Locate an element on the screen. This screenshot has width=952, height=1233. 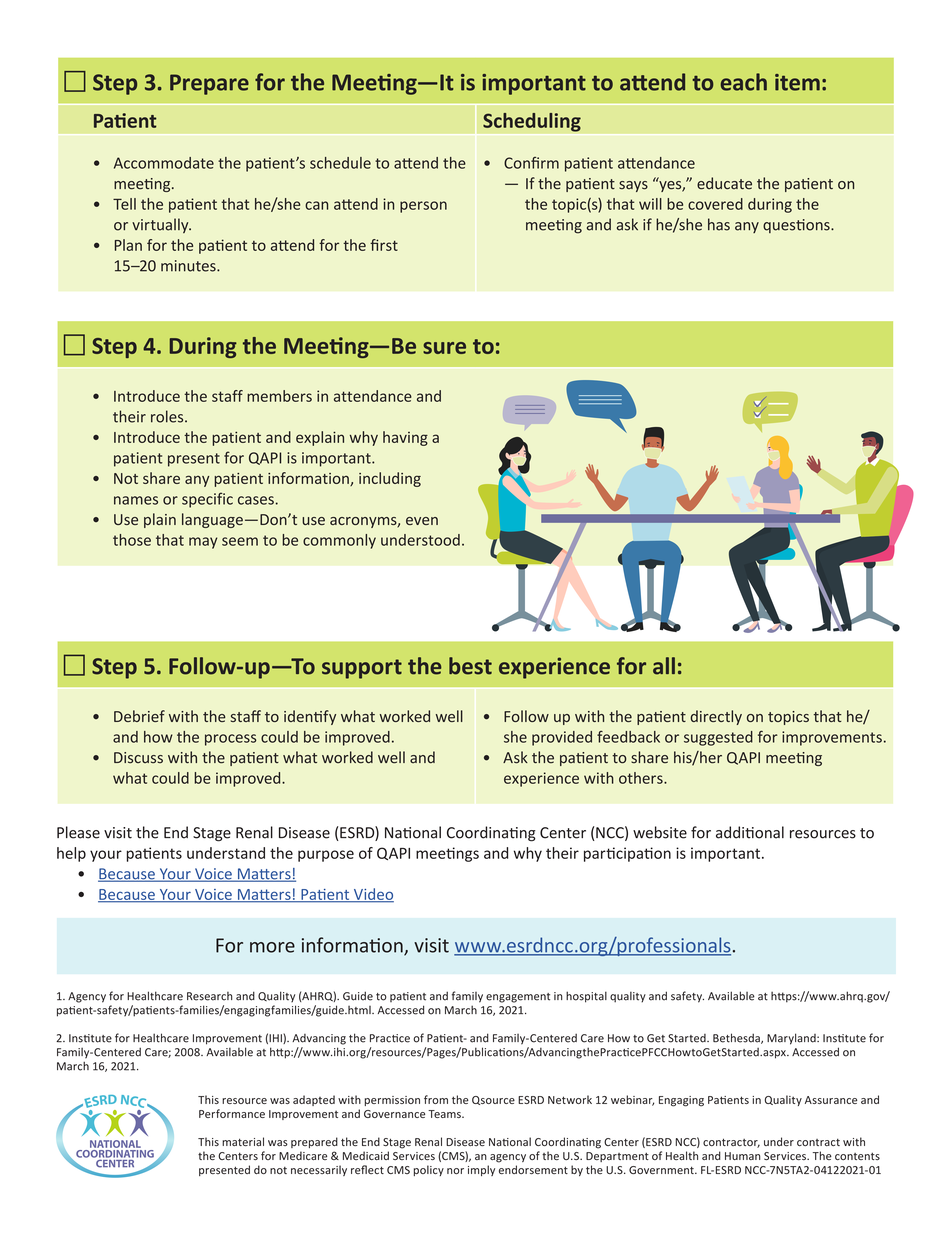
may is located at coordinates (203, 543).
